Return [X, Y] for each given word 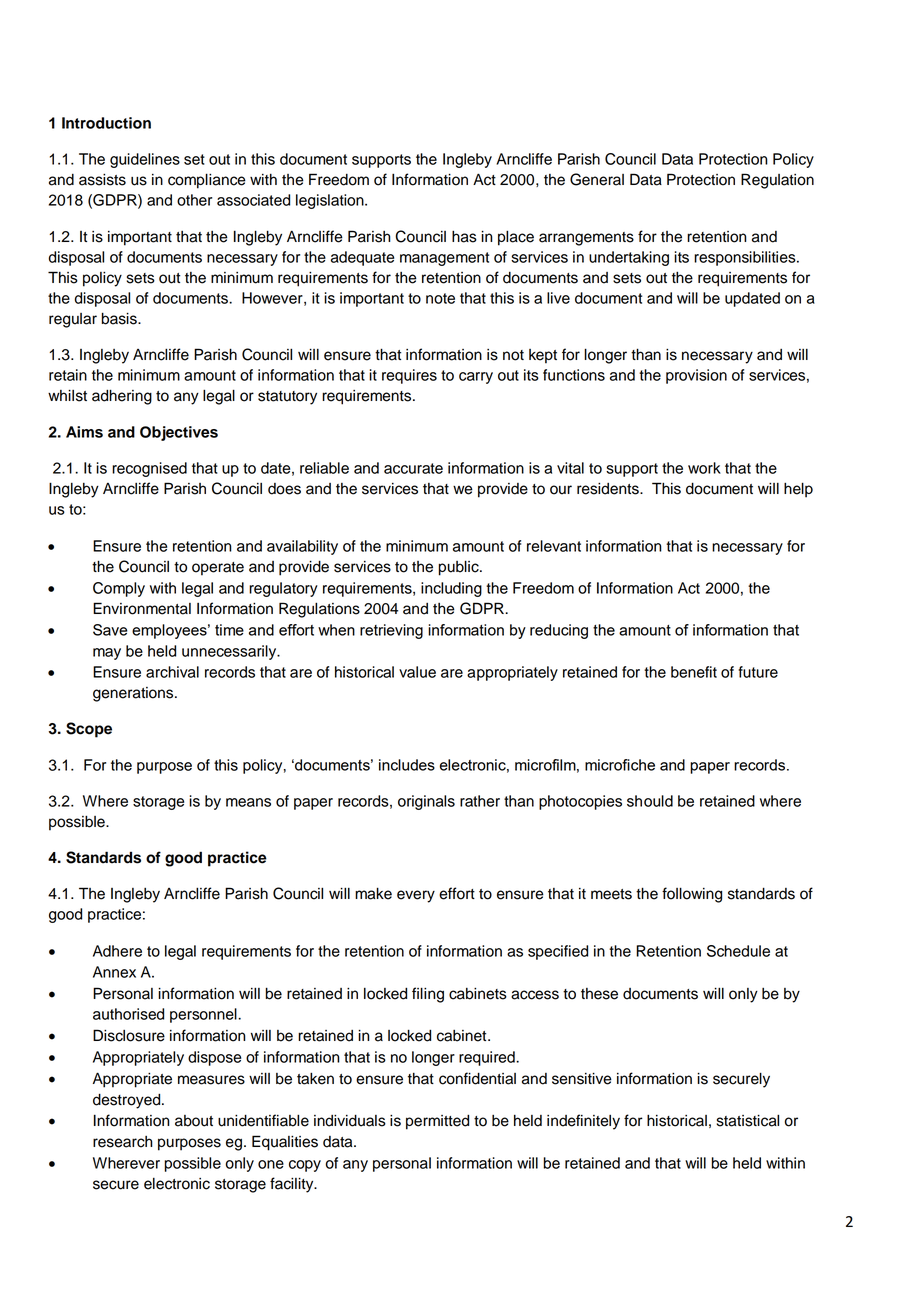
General [597, 179]
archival [172, 672]
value [417, 672]
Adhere [117, 951]
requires [409, 376]
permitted [437, 1122]
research [122, 1142]
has [464, 236]
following [692, 895]
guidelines [145, 160]
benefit [694, 672]
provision [696, 376]
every [416, 896]
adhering [122, 397]
